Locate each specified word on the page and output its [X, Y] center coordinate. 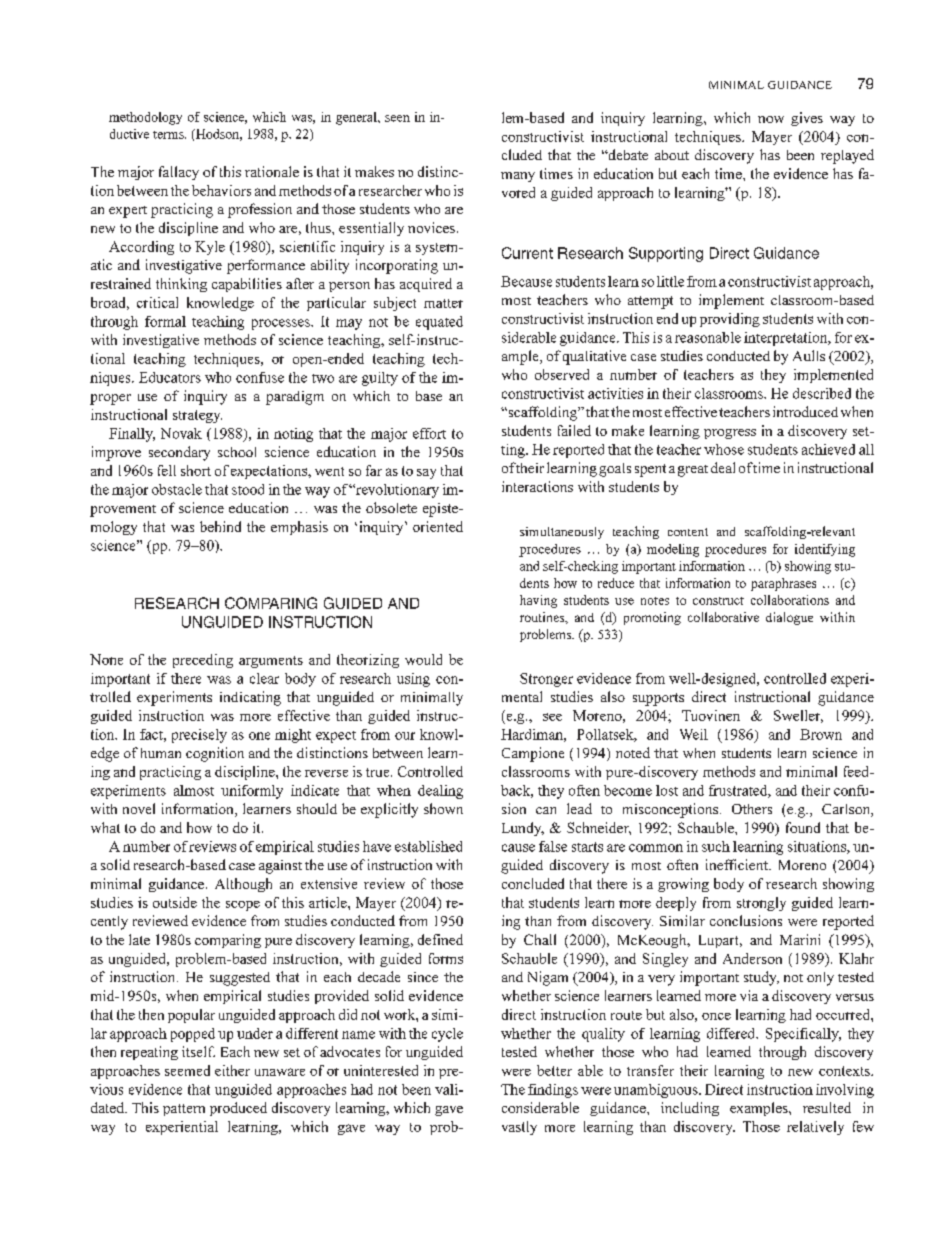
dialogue [789, 618]
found [803, 827]
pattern [184, 1110]
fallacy [179, 173]
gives [807, 119]
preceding [203, 661]
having [538, 601]
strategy [197, 416]
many [518, 177]
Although [243, 885]
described [822, 393]
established [428, 846]
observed [562, 374]
